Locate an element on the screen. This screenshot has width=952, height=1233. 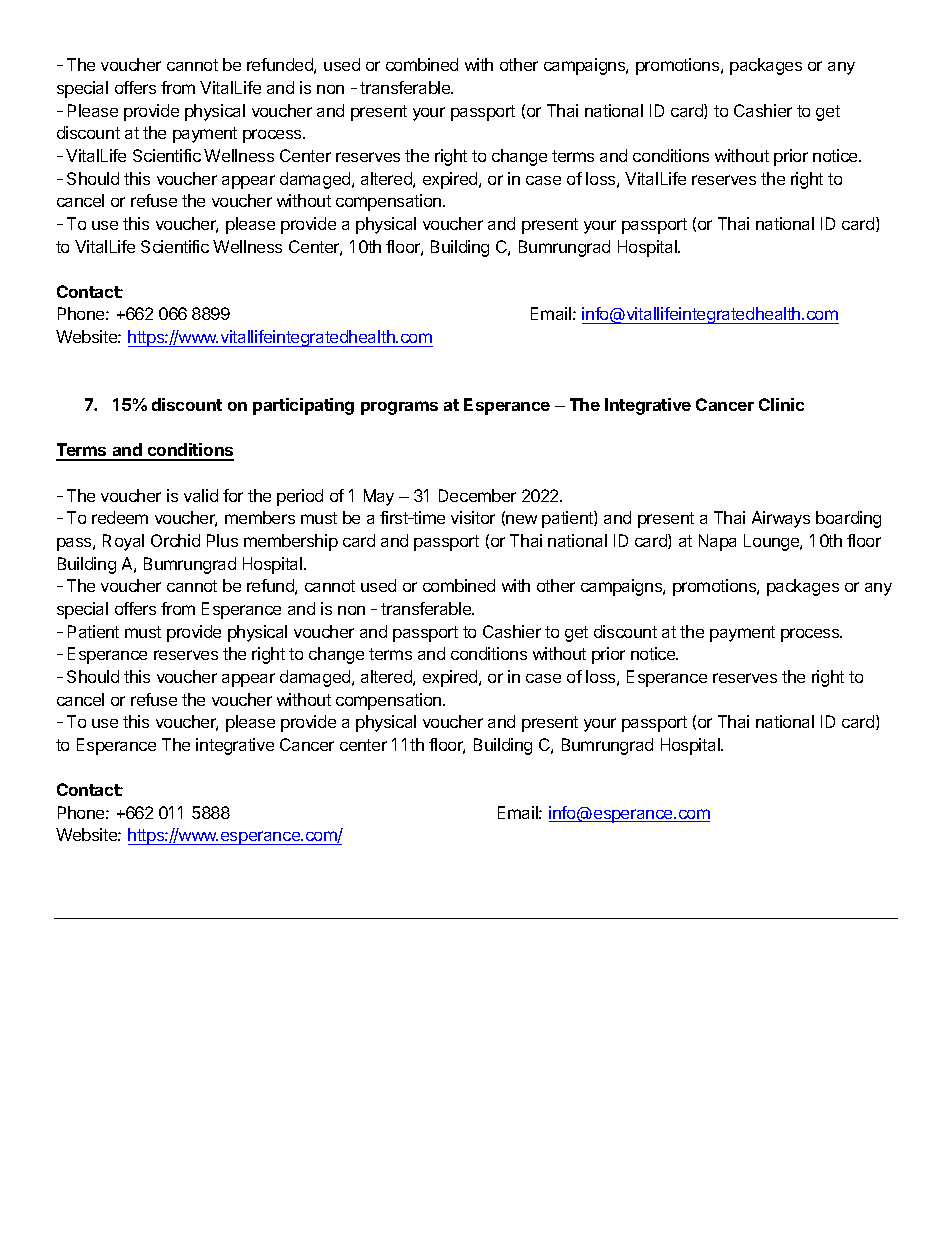
valid is located at coordinates (201, 495).
